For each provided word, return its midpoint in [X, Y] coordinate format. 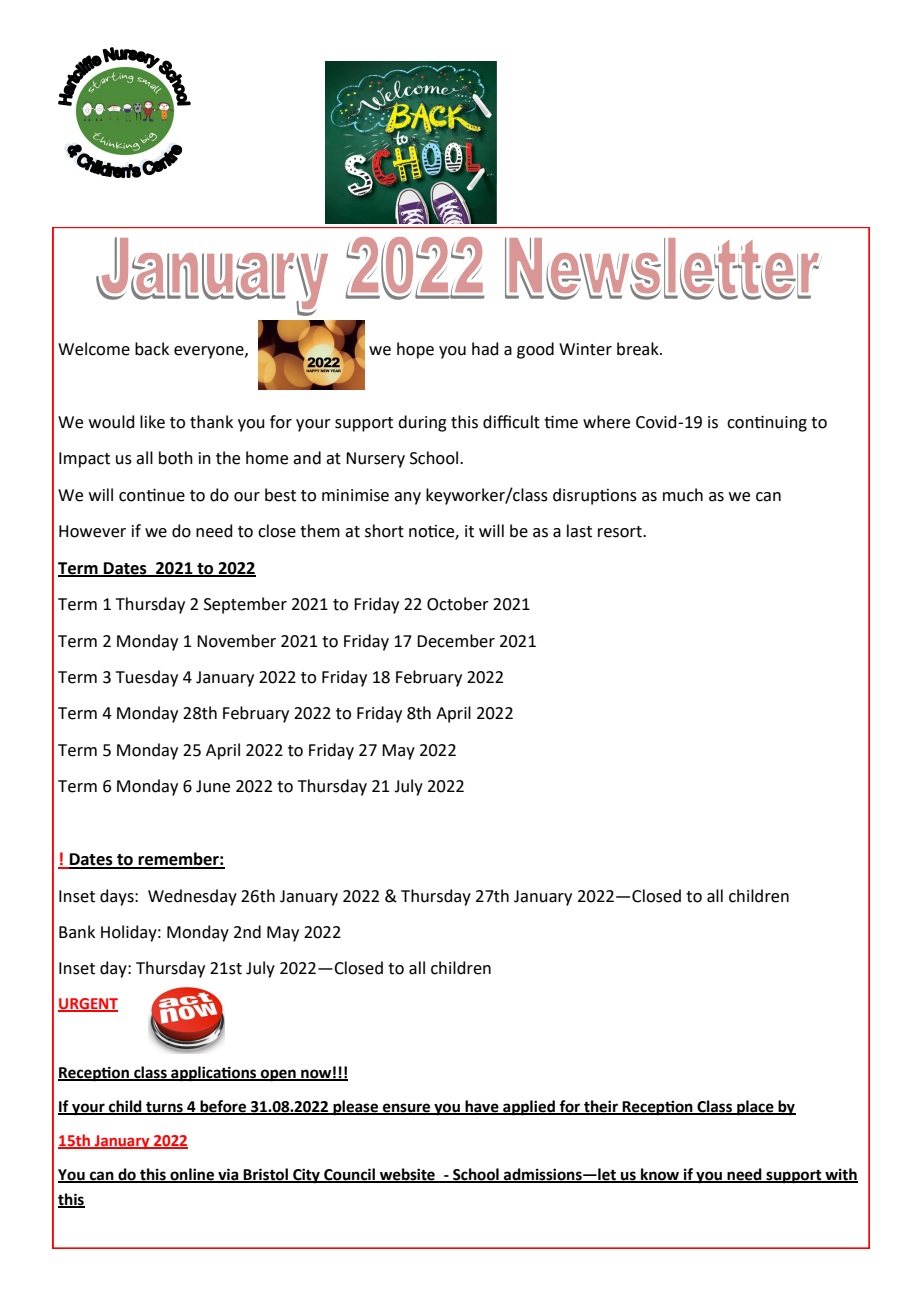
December [456, 641]
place [755, 1108]
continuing [767, 423]
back [152, 349]
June [213, 786]
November [236, 641]
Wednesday [192, 897]
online [192, 1175]
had [485, 349]
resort [621, 532]
